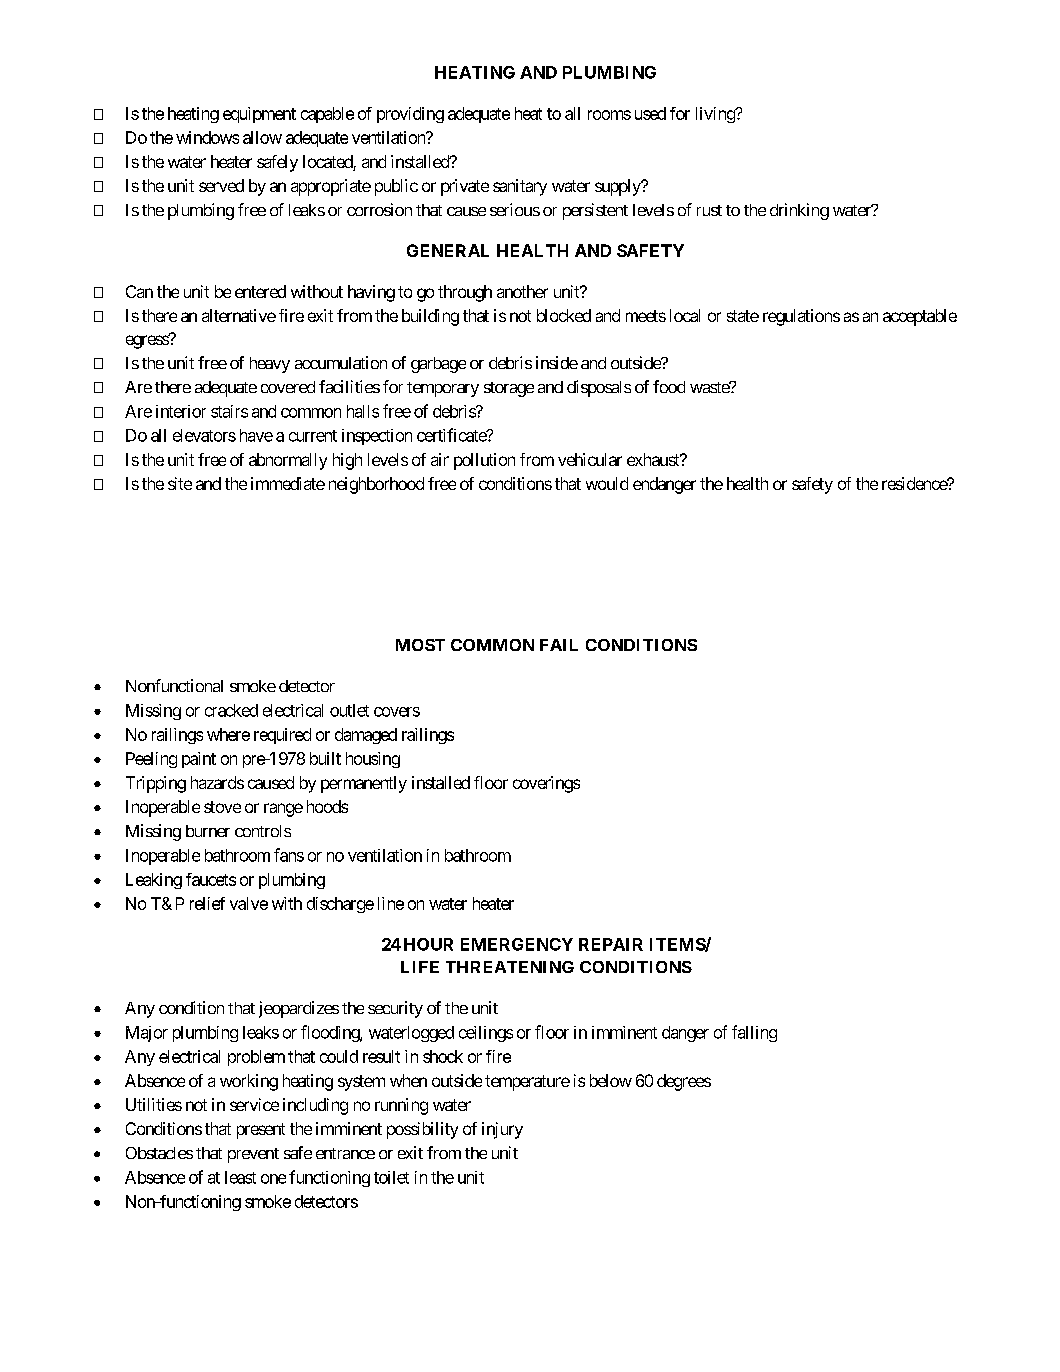  What do you see at coordinates (207, 137) in the screenshot?
I see `windows` at bounding box center [207, 137].
